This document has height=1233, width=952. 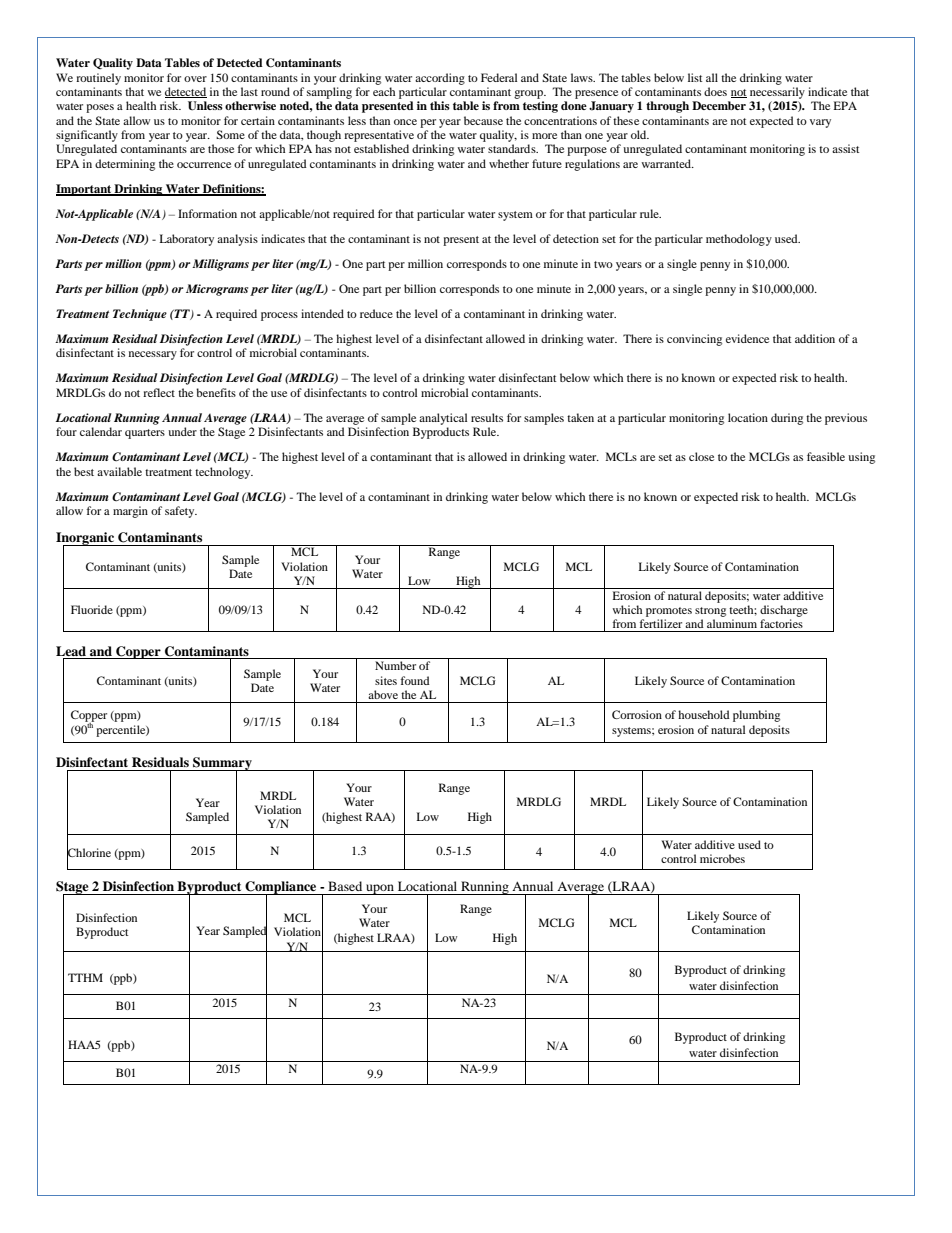 What do you see at coordinates (89, 852) in the document?
I see `Chlorine` at bounding box center [89, 852].
